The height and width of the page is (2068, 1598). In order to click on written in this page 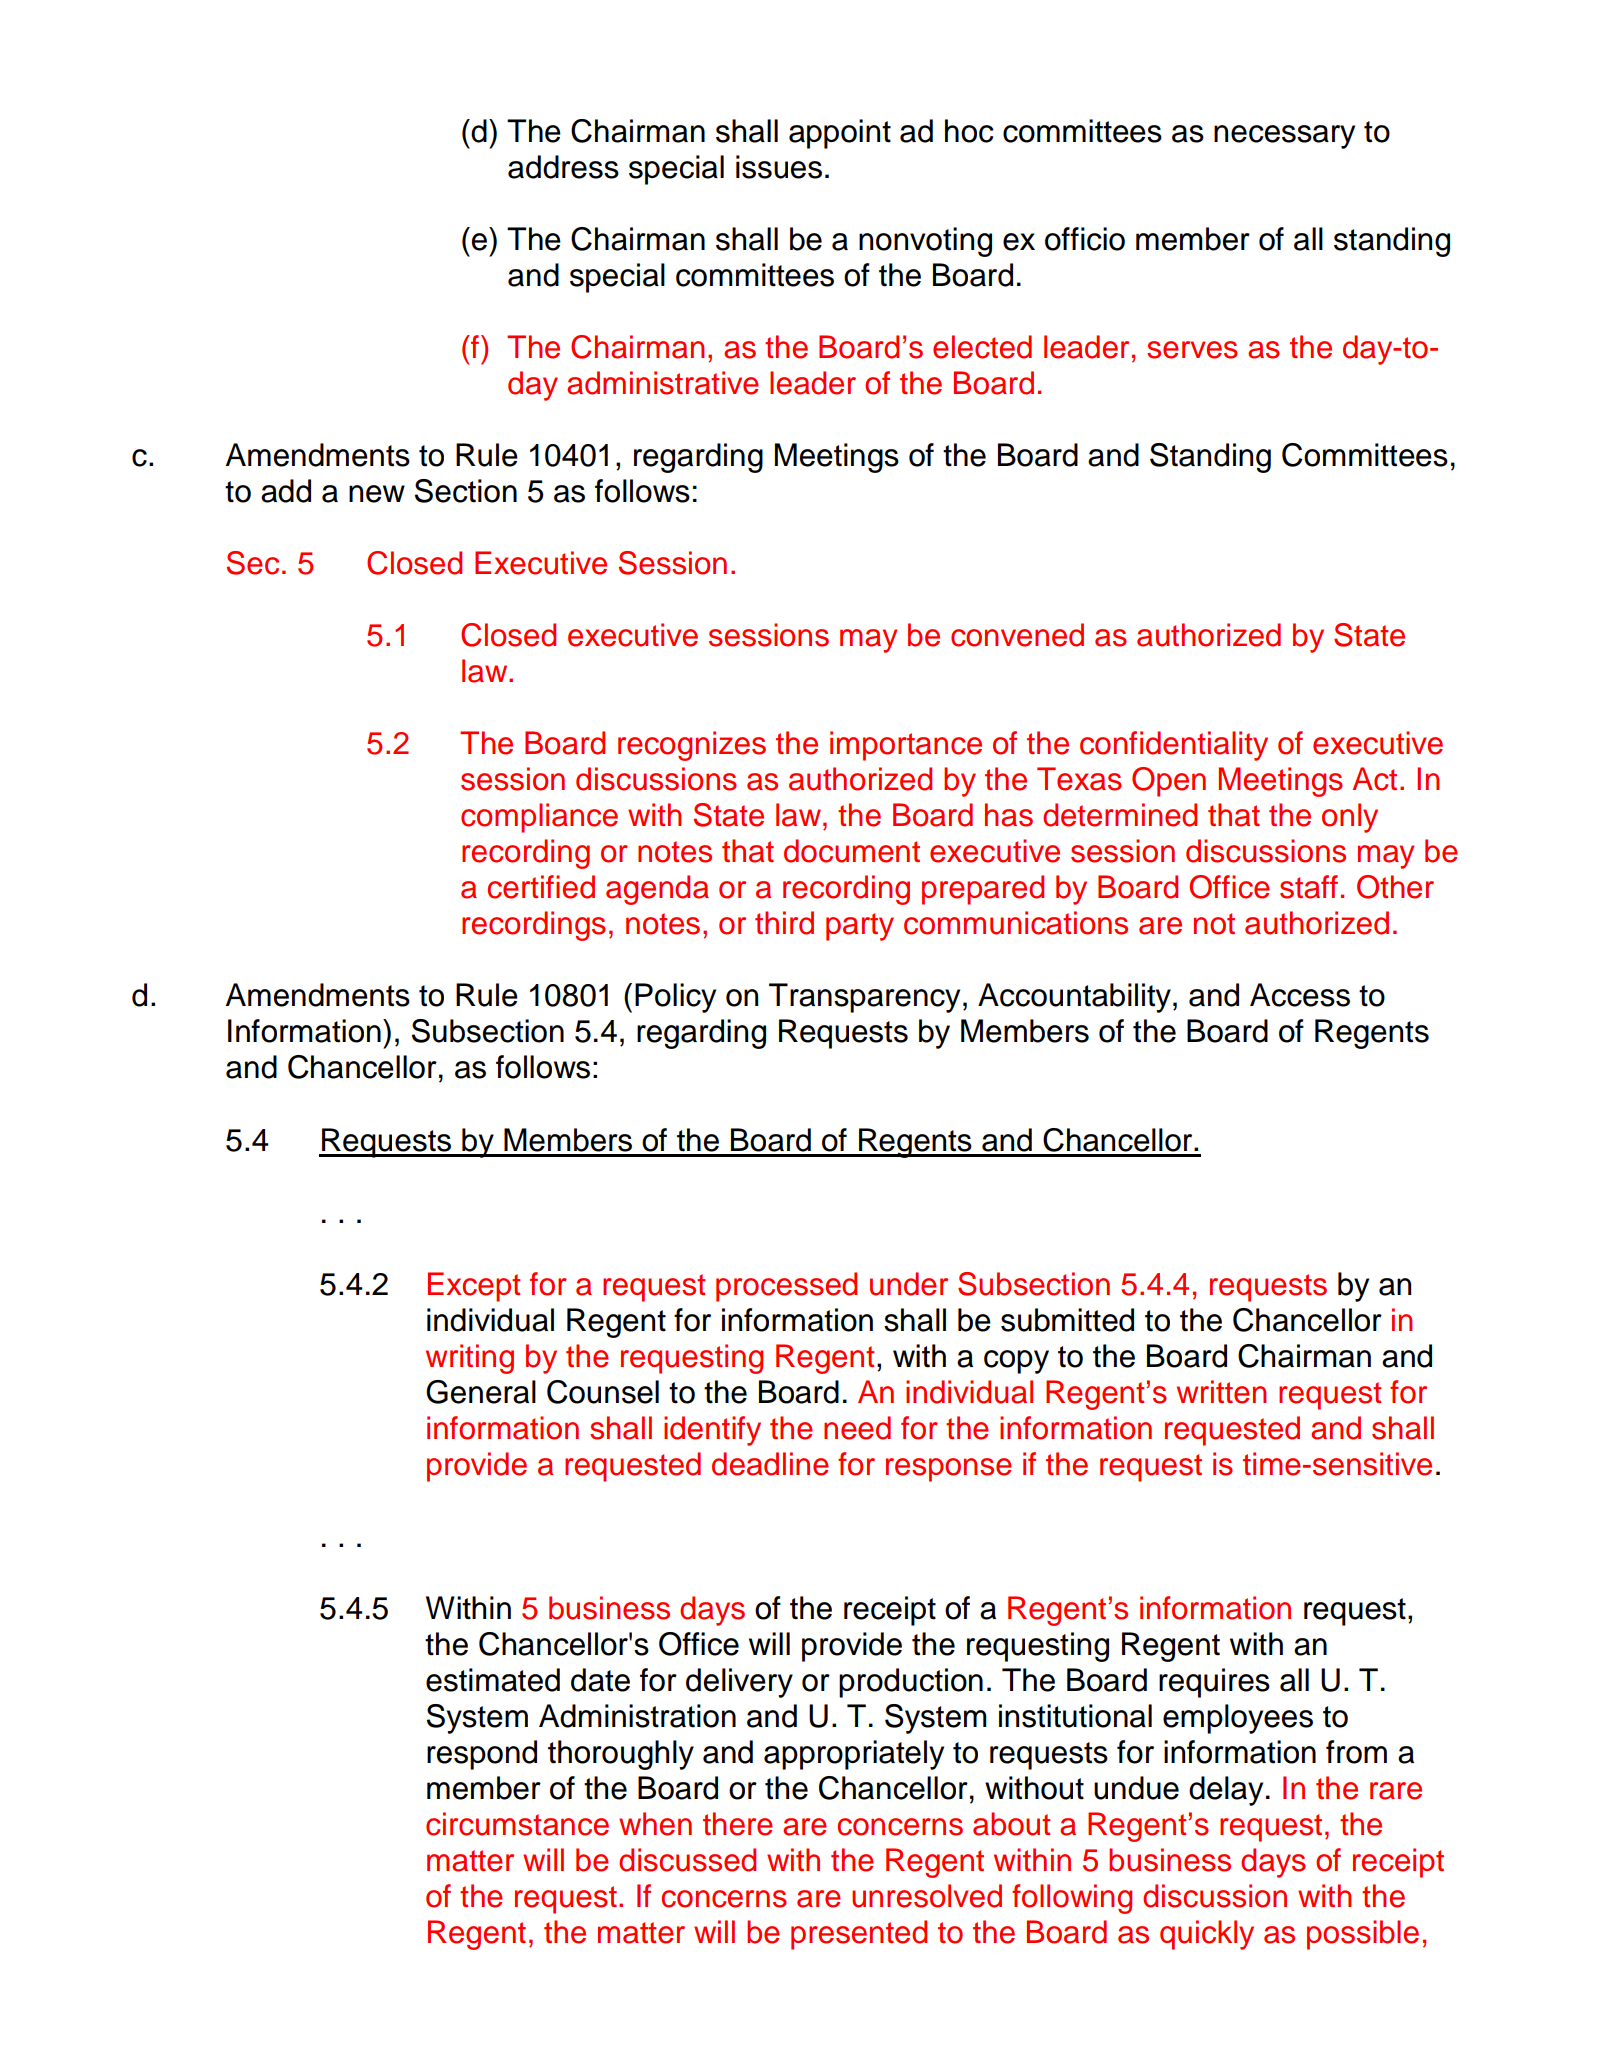, I will do `click(1221, 1392)`.
